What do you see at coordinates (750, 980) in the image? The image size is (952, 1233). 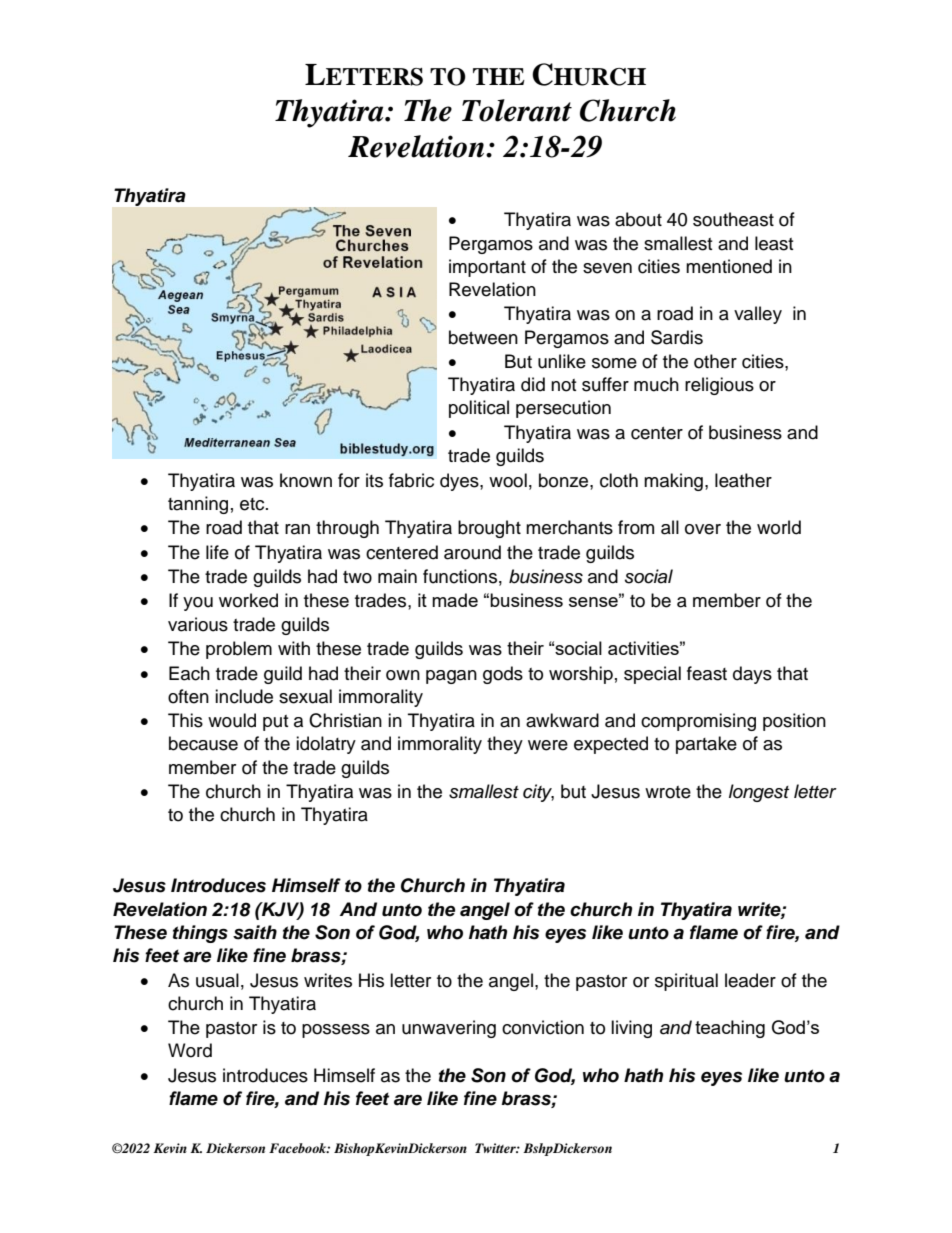 I see `leader` at bounding box center [750, 980].
